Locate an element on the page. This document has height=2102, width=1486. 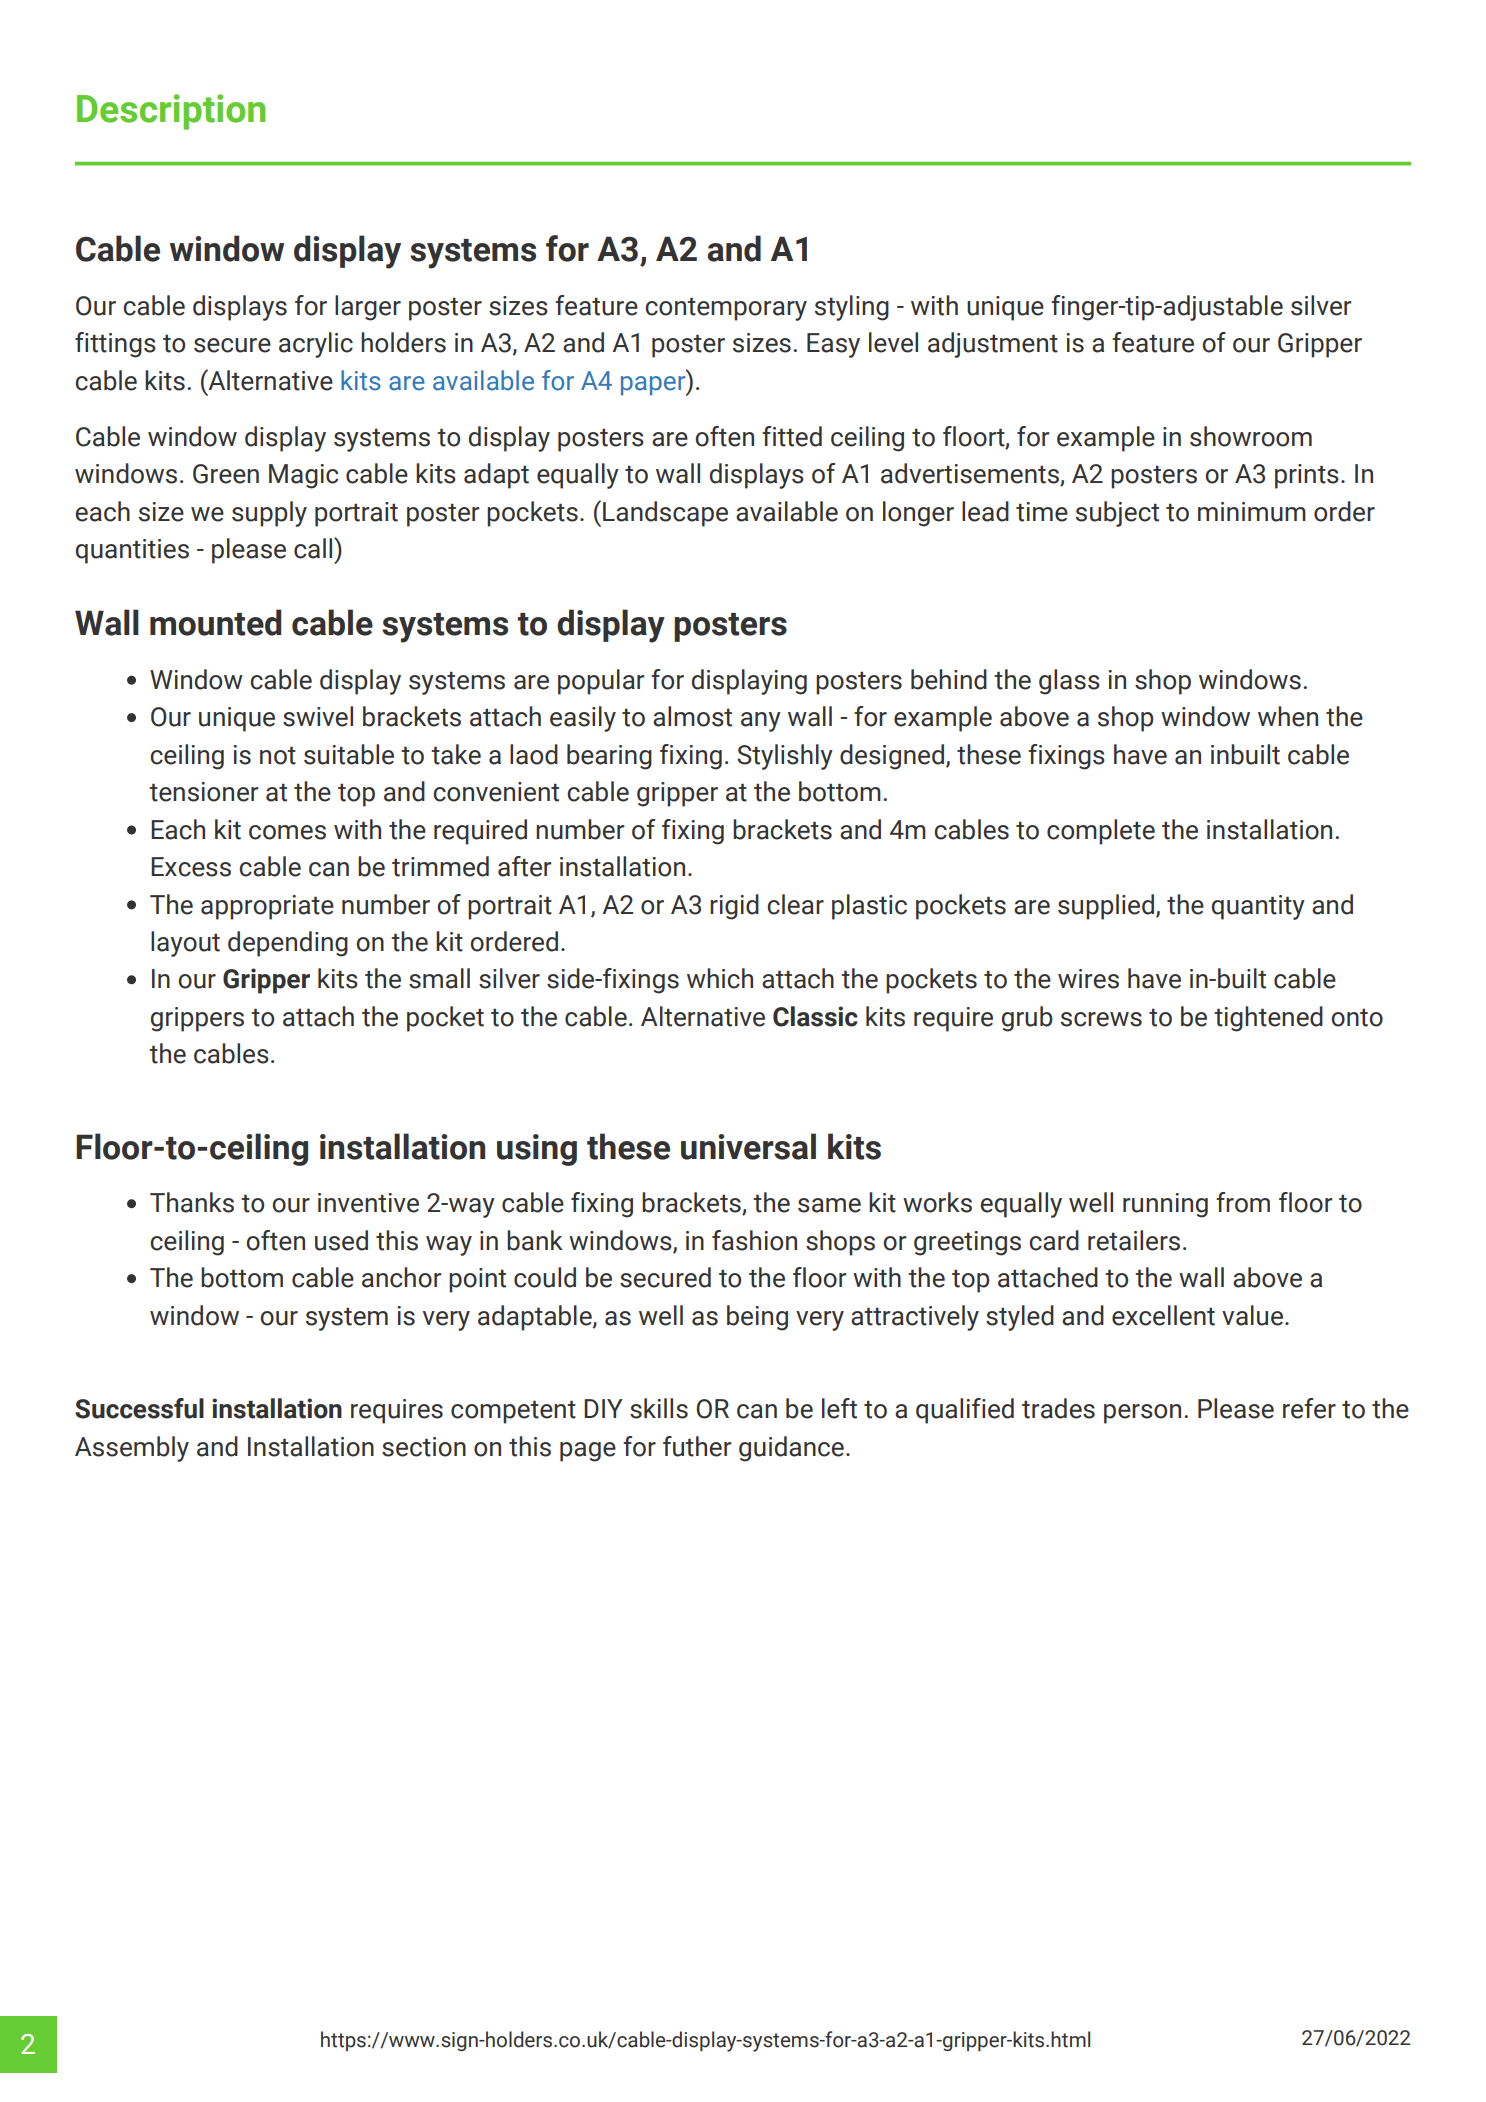
complete is located at coordinates (1101, 832).
